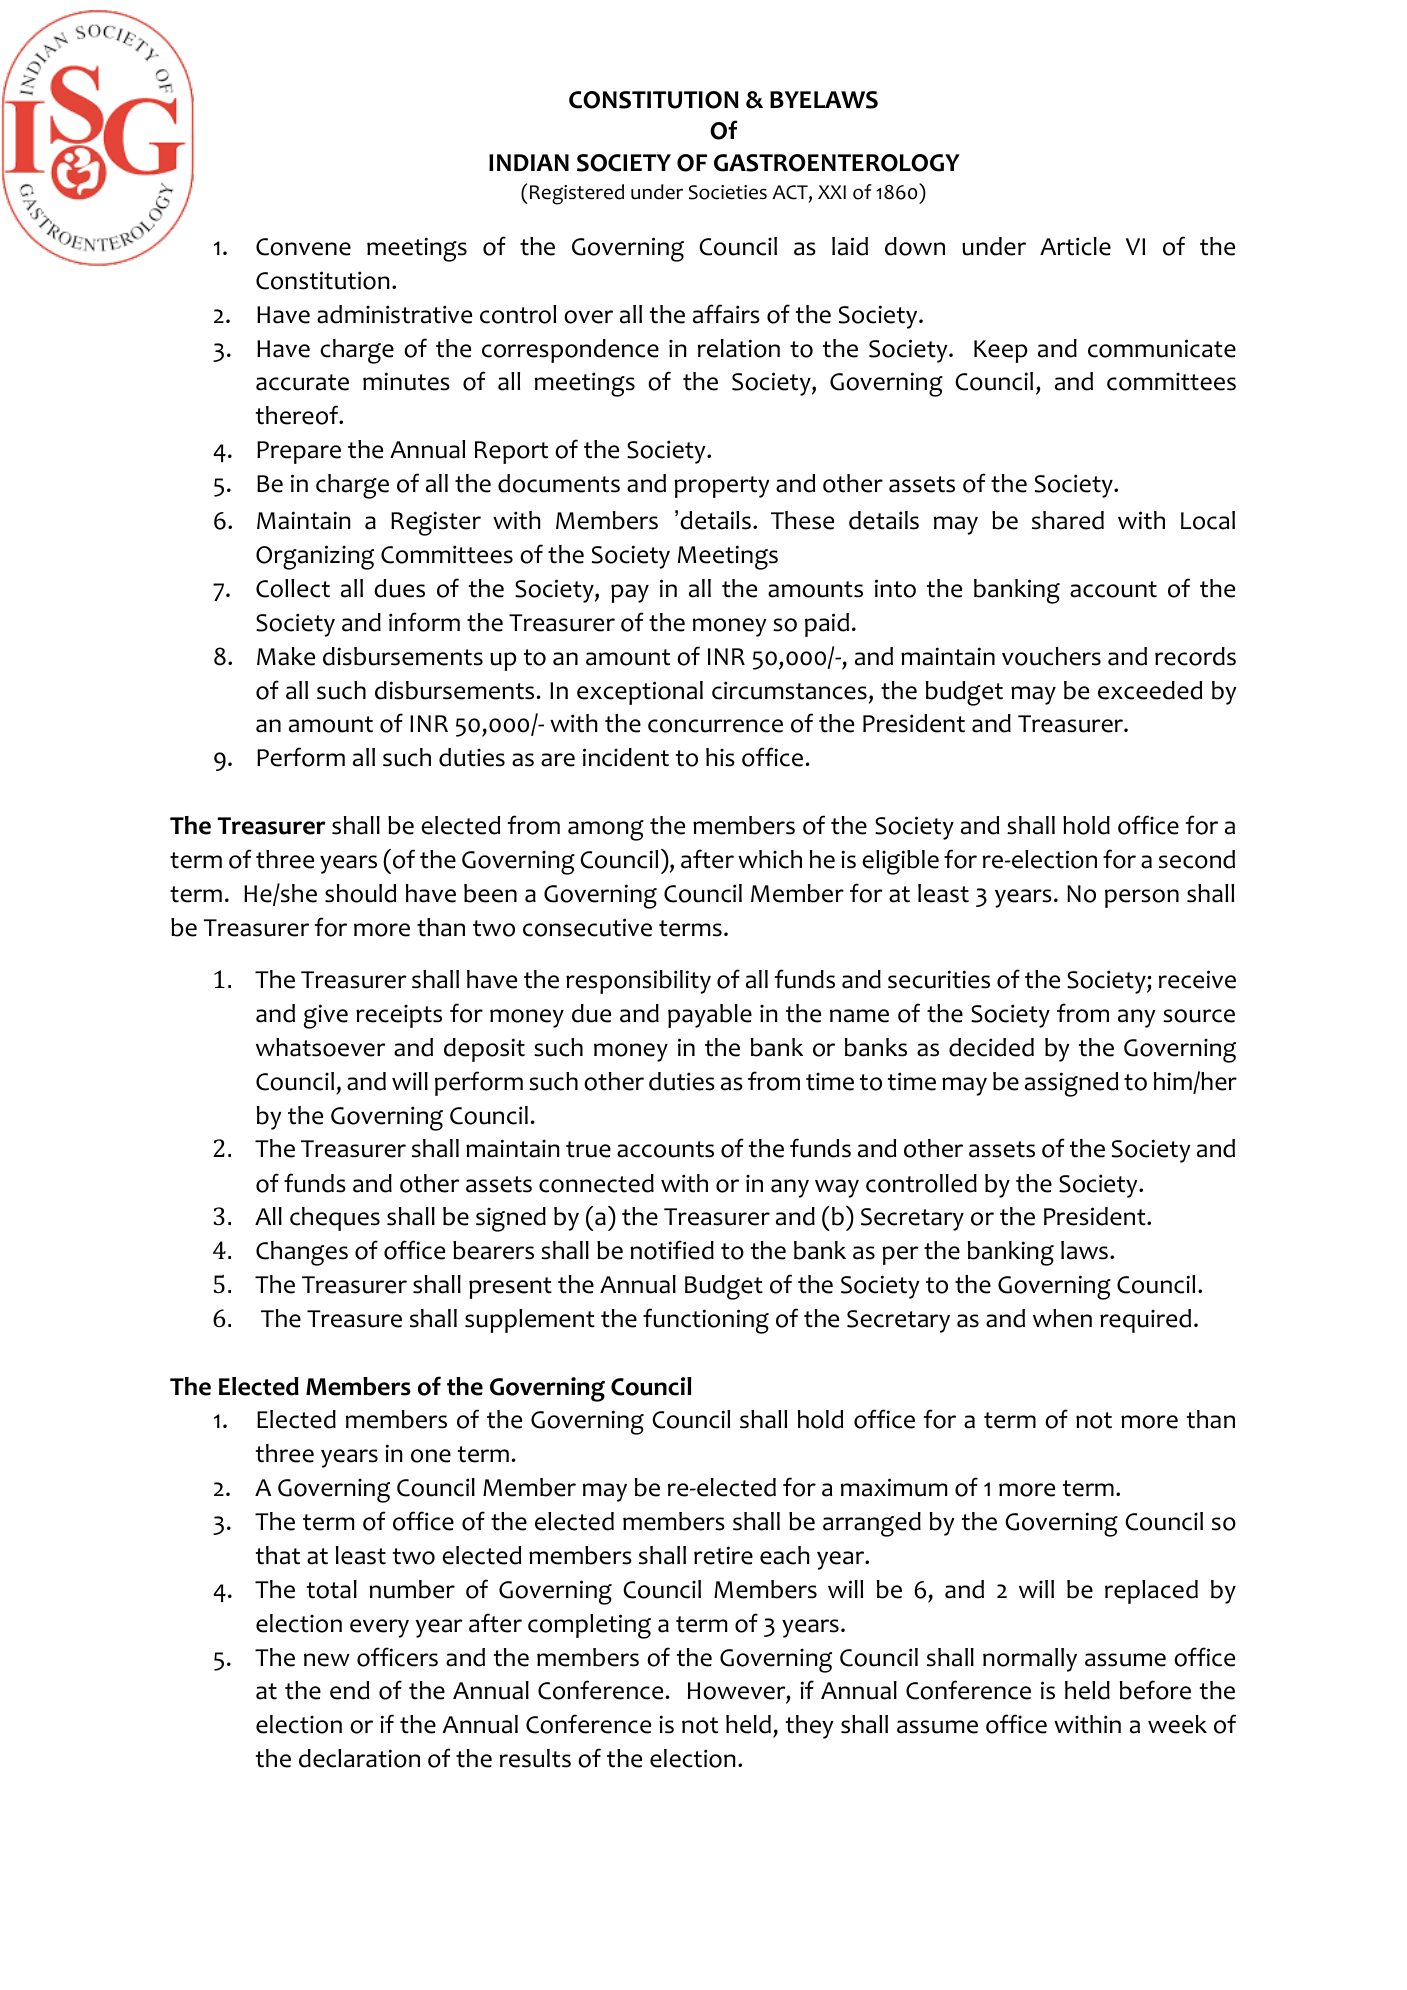  What do you see at coordinates (1142, 898) in the screenshot?
I see `person` at bounding box center [1142, 898].
